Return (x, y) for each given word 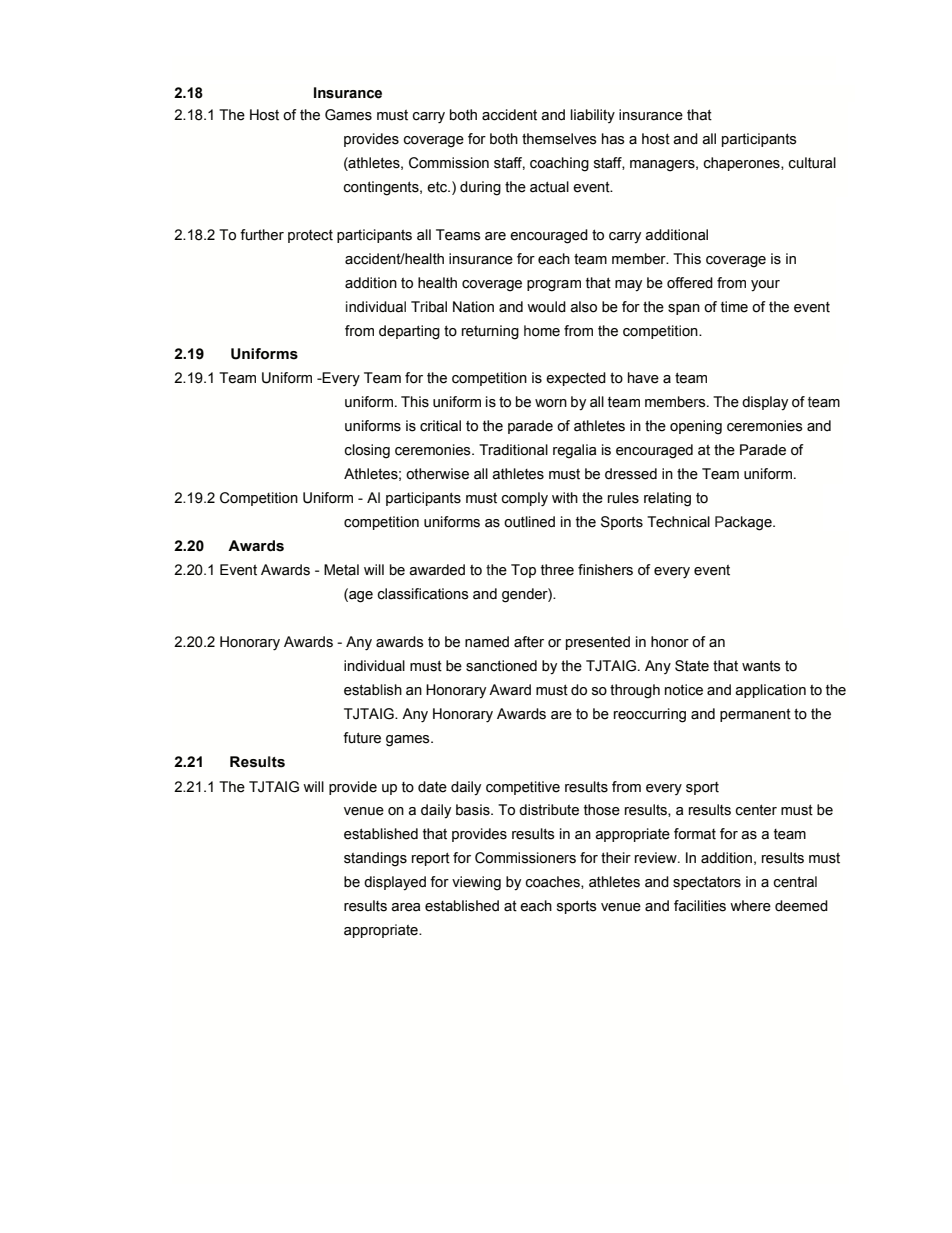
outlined (529, 522)
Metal (341, 570)
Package (744, 523)
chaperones (743, 164)
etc (438, 187)
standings (375, 859)
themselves (559, 139)
